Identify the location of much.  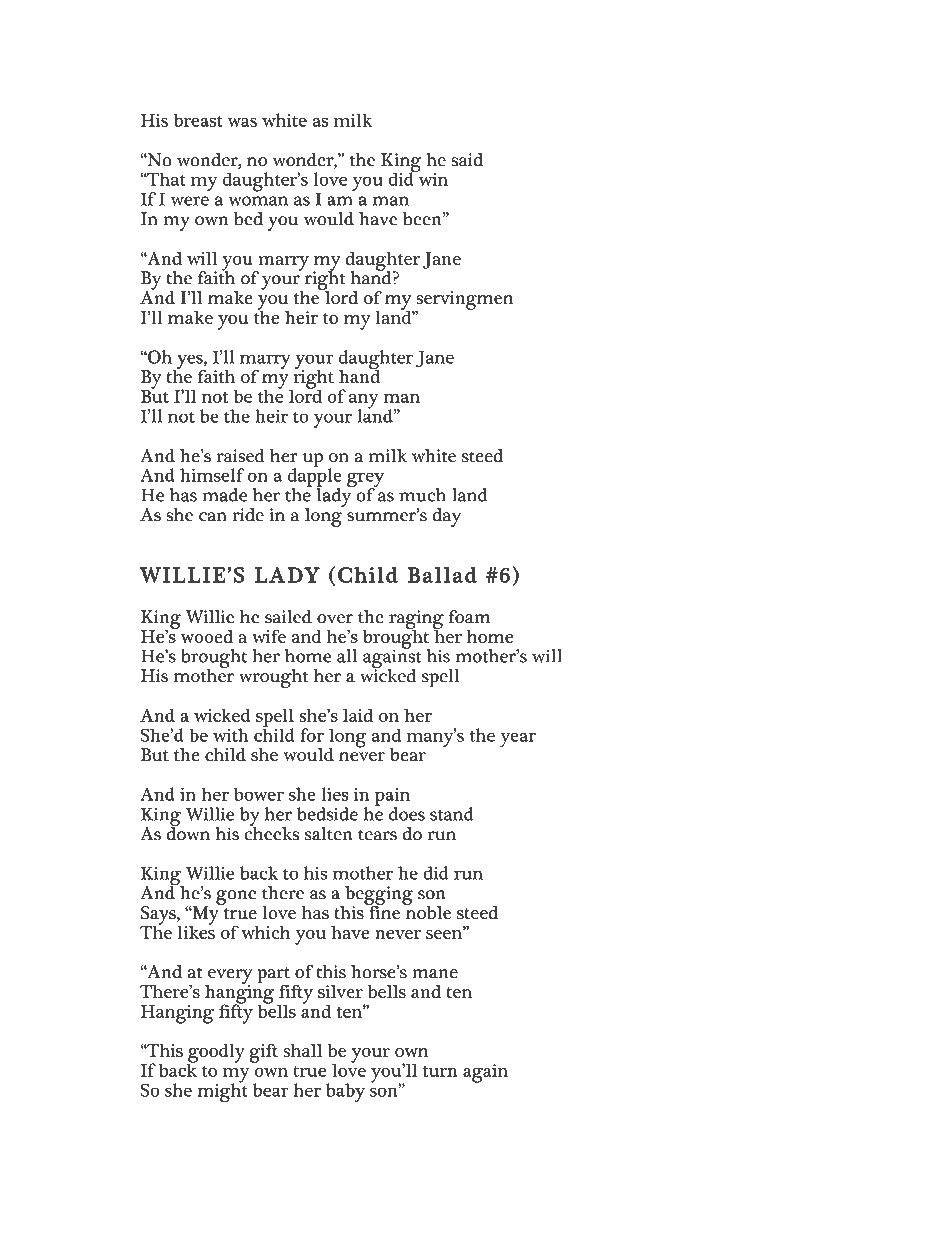
(422, 495).
